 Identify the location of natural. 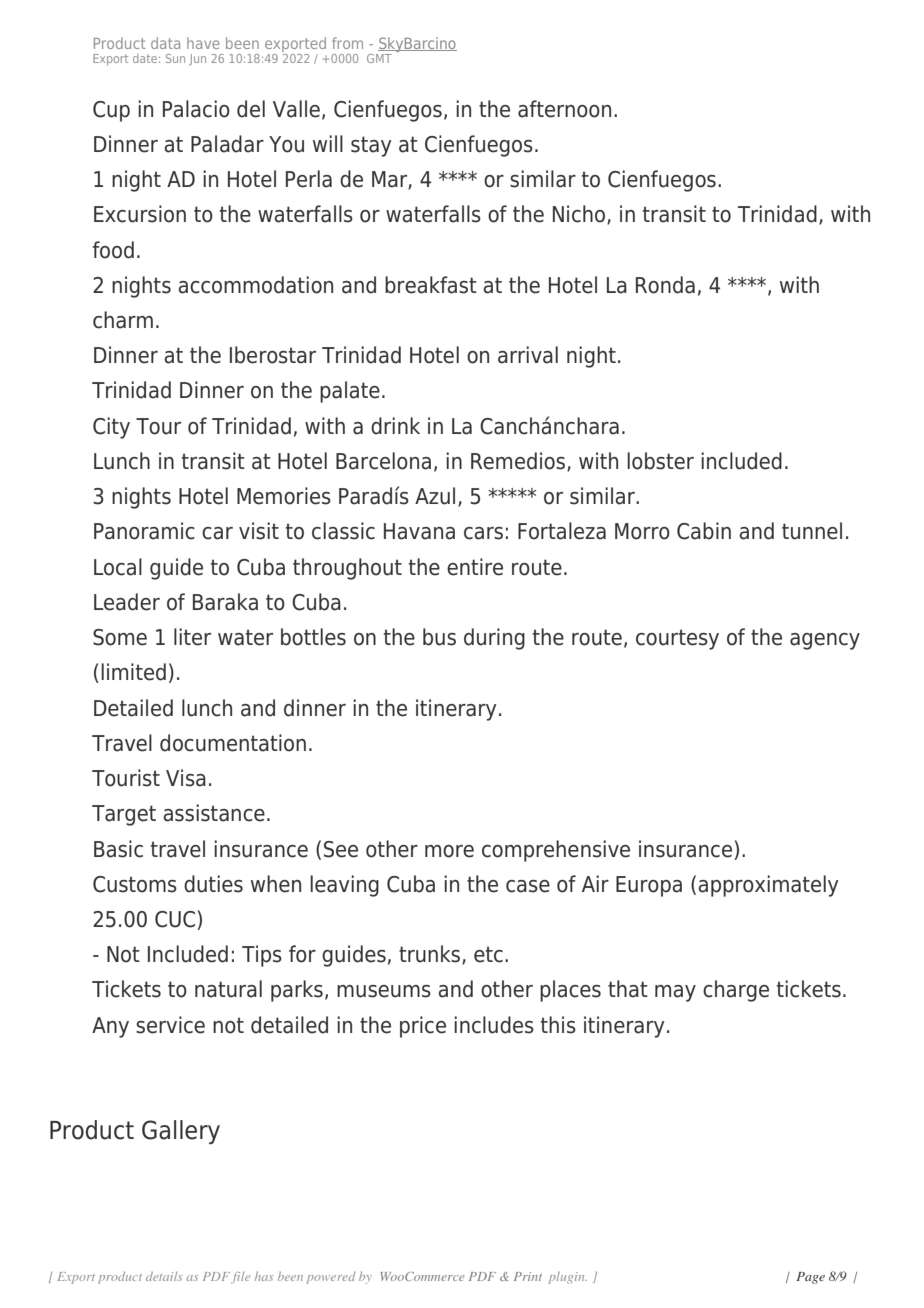
(228, 989).
